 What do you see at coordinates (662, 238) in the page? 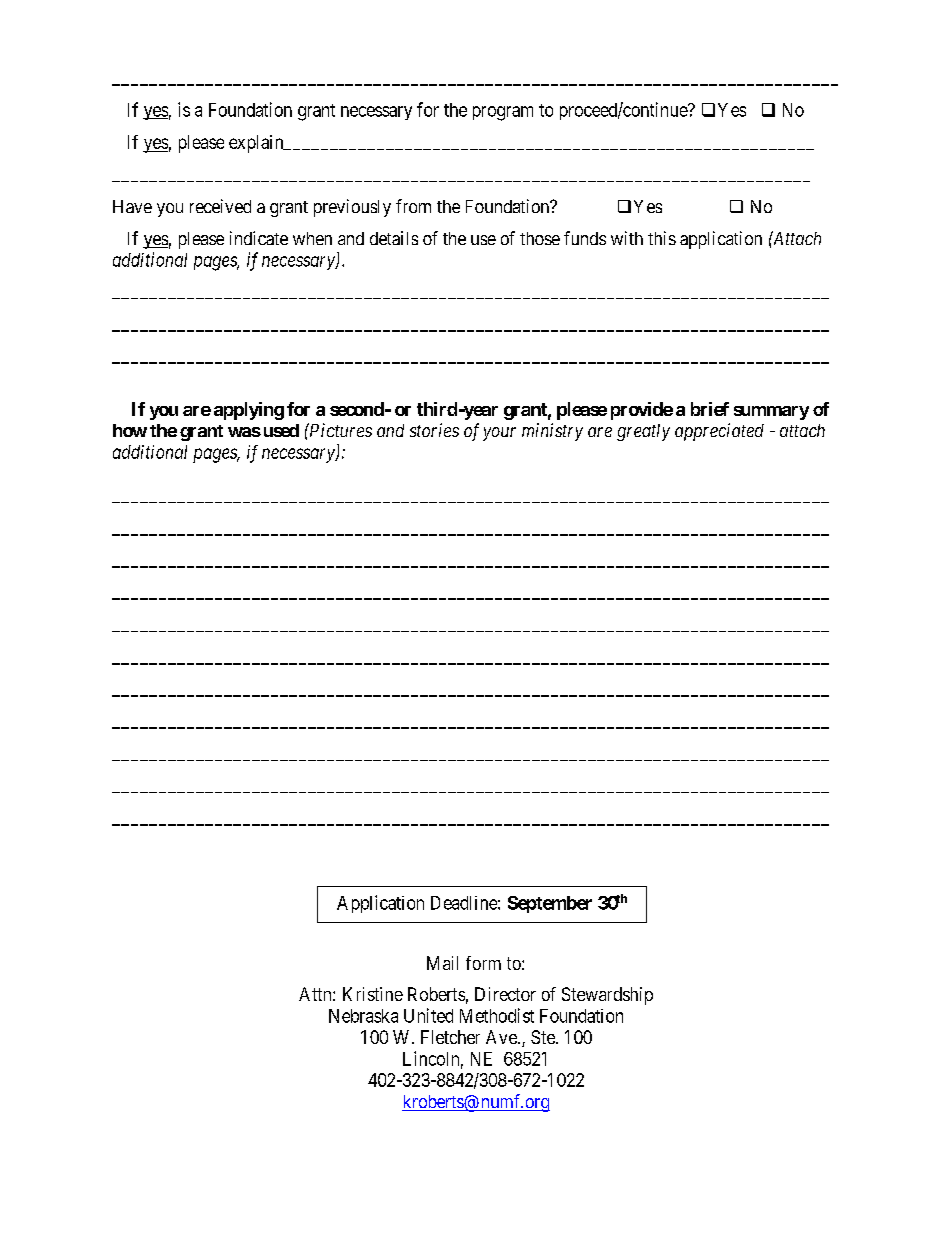
I see `this` at bounding box center [662, 238].
